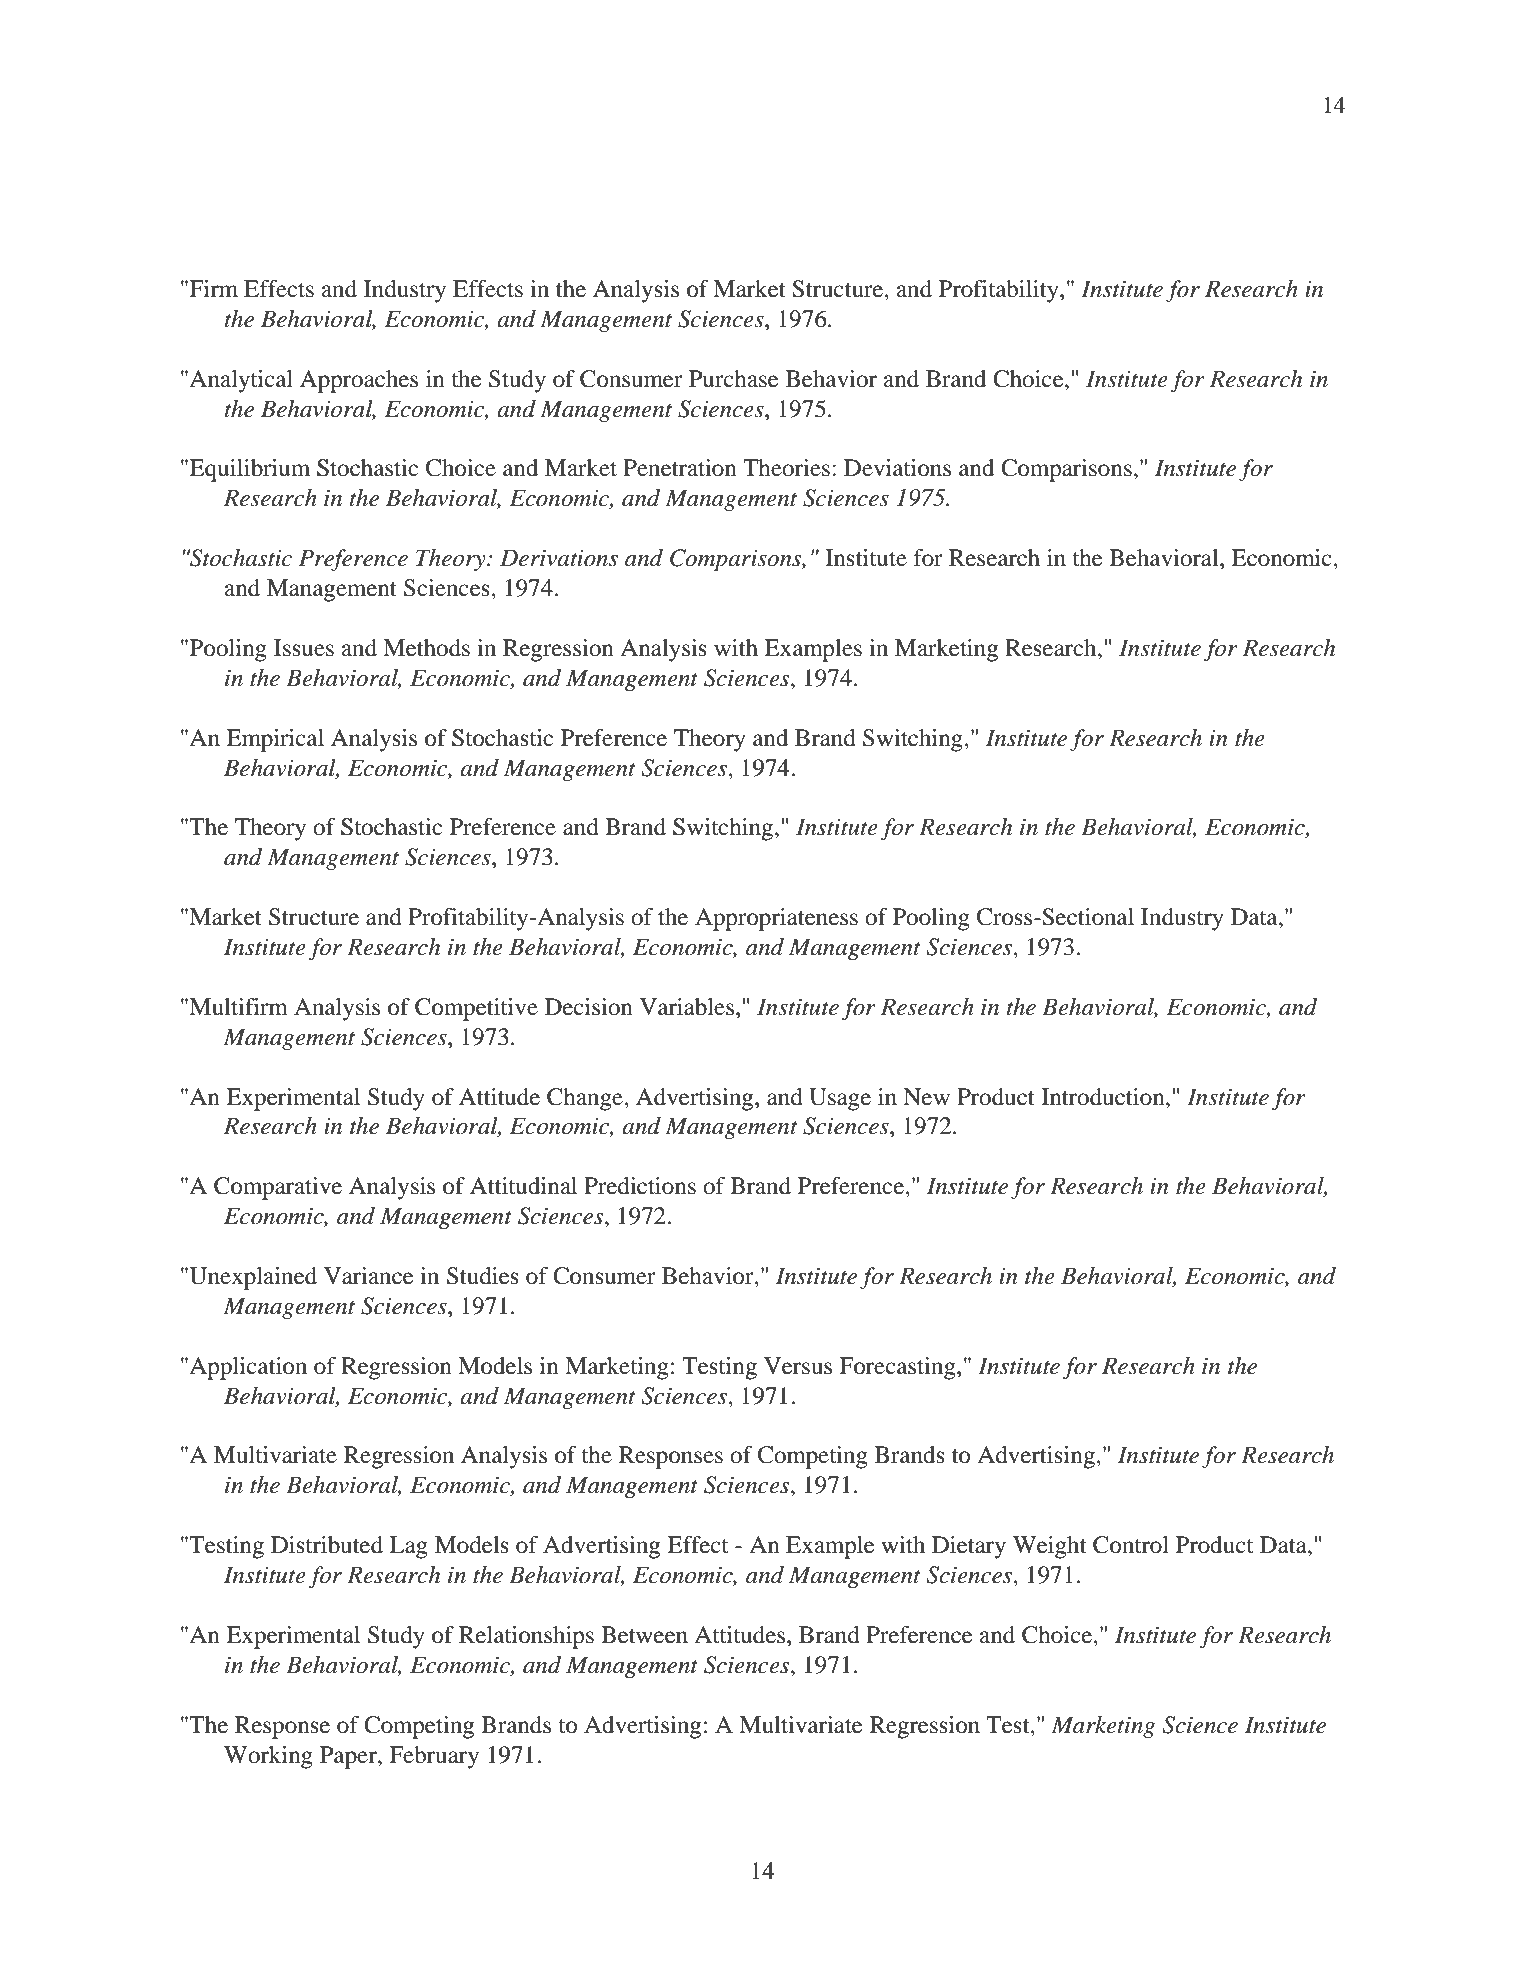 The height and width of the screenshot is (1974, 1525). Describe the element at coordinates (776, 919) in the screenshot. I see `Appropriateness` at that location.
